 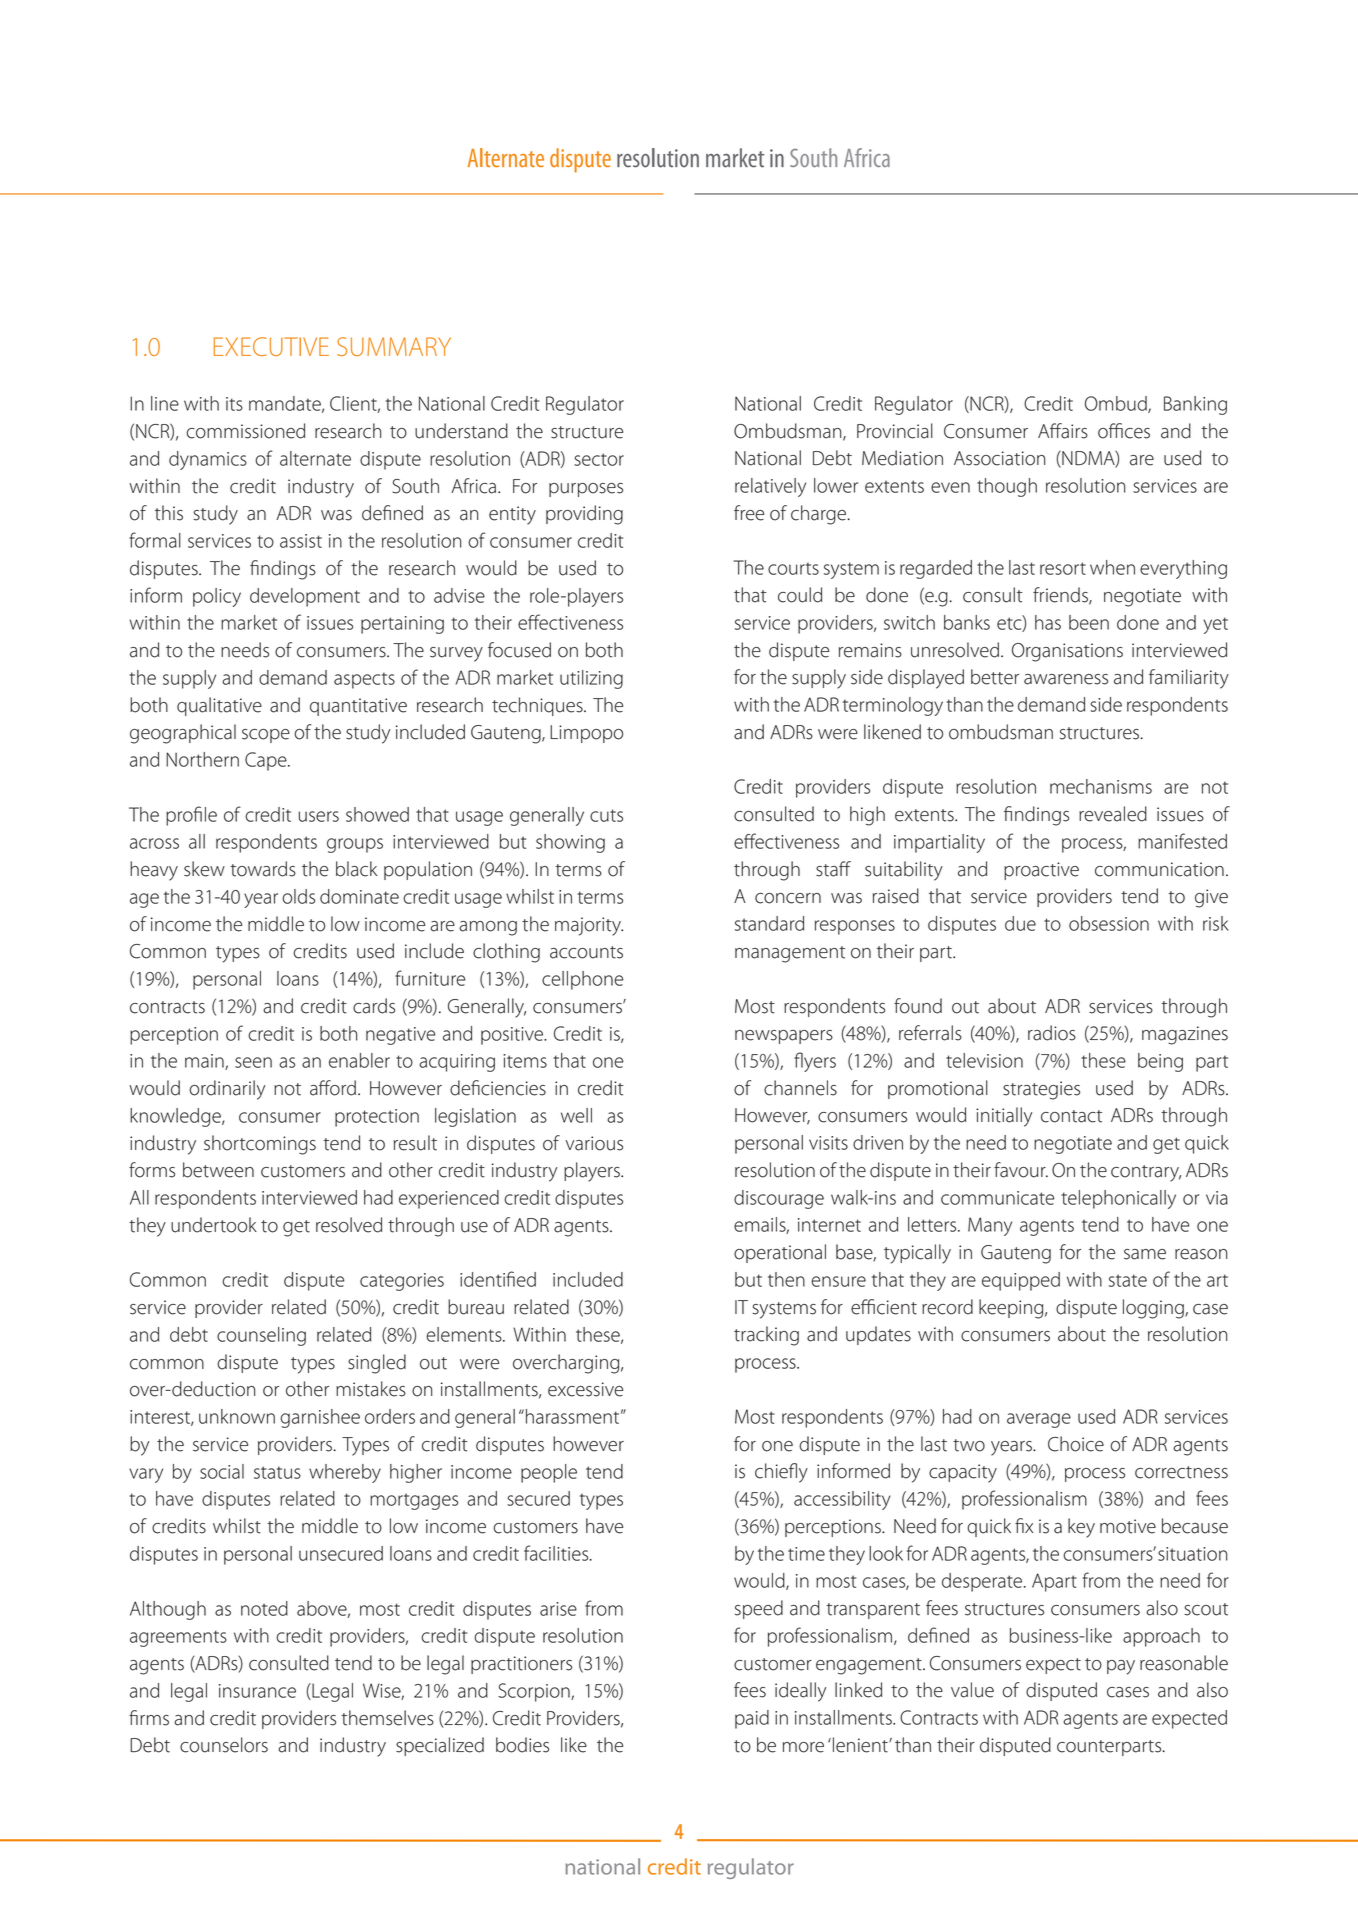 What do you see at coordinates (257, 1691) in the page?
I see `insurance` at bounding box center [257, 1691].
